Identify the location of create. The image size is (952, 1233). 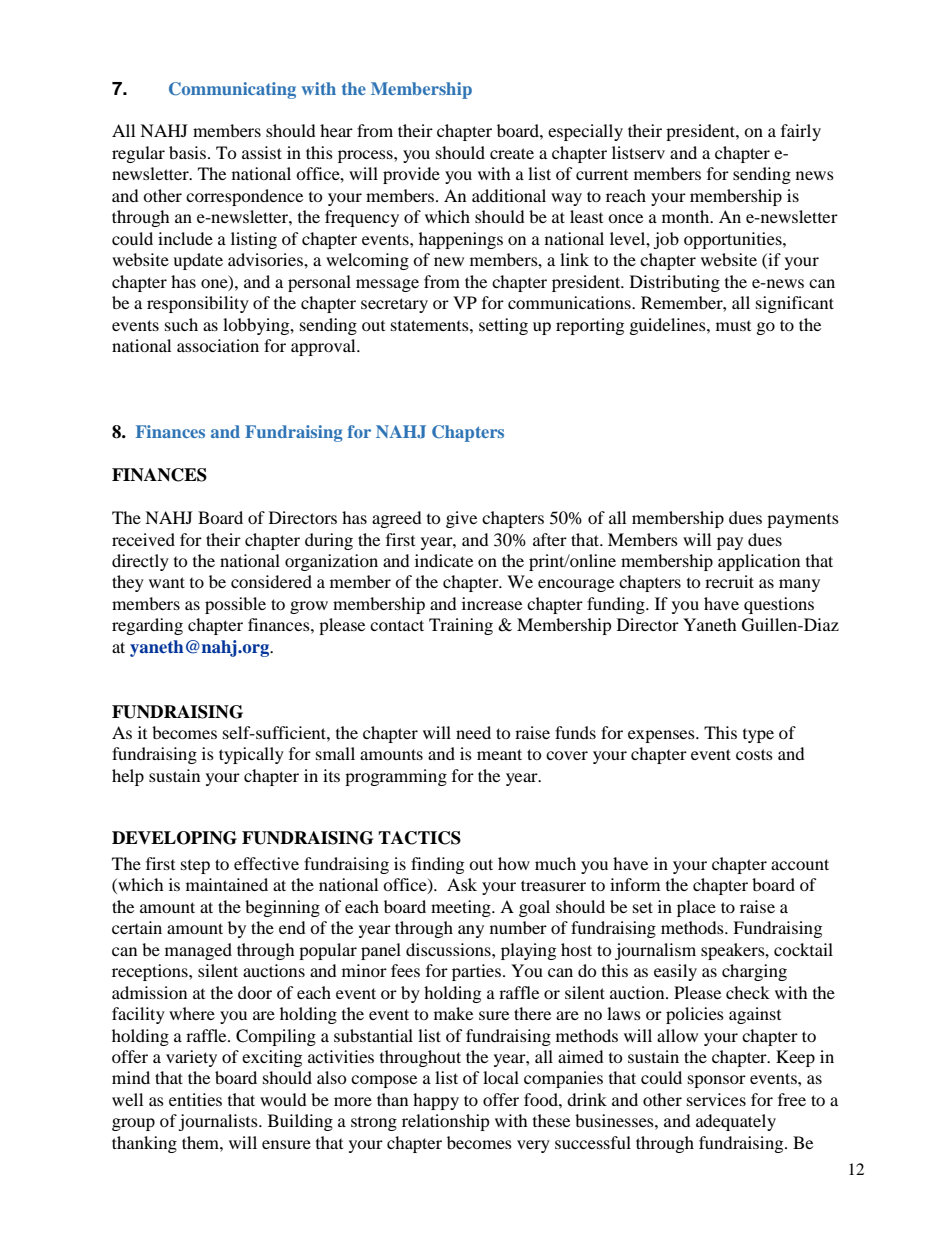
(512, 153).
